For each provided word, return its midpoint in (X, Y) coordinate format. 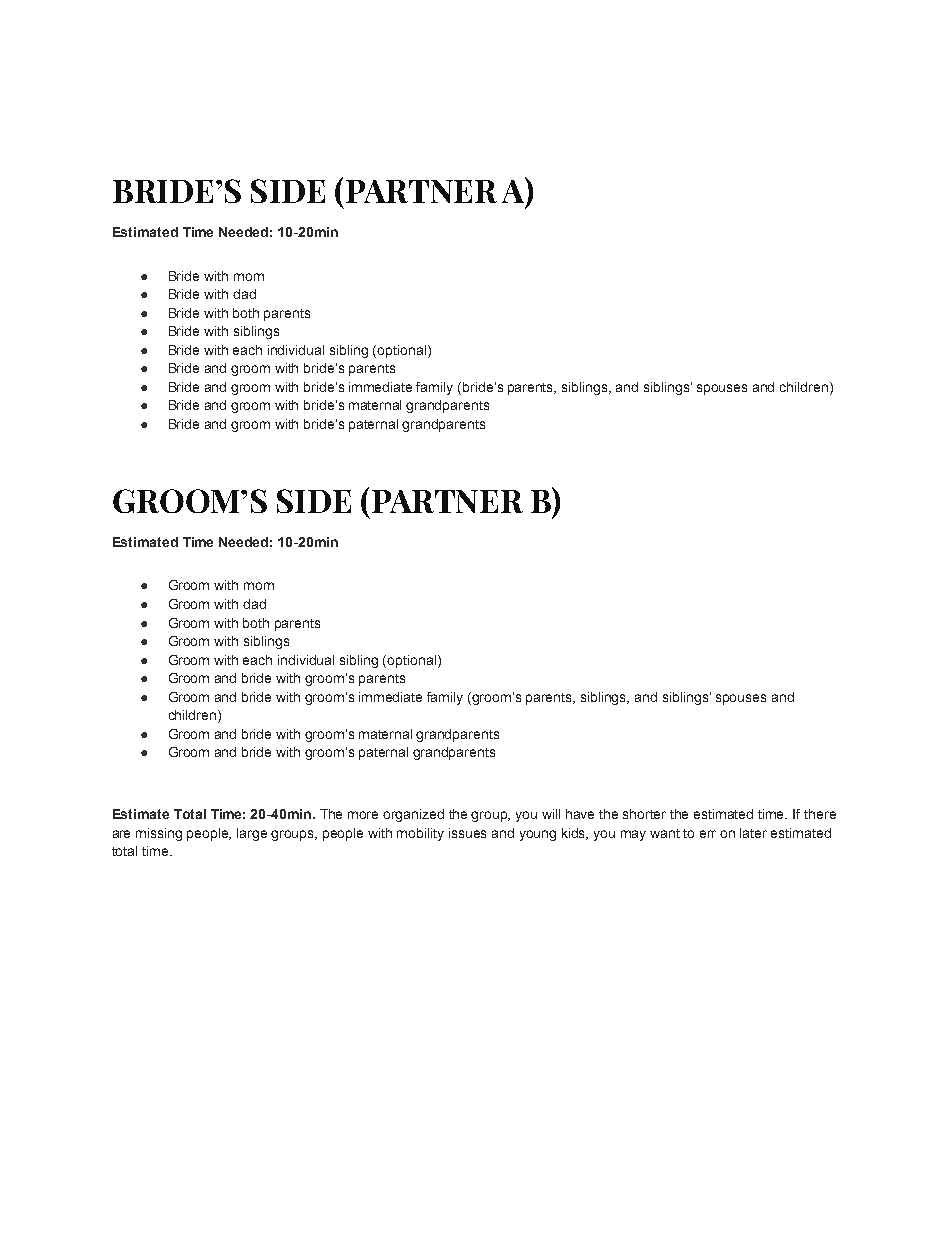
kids (575, 834)
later (753, 833)
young (538, 835)
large (252, 834)
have (580, 814)
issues (467, 833)
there (820, 814)
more (363, 815)
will (551, 814)
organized (413, 815)
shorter (644, 814)
